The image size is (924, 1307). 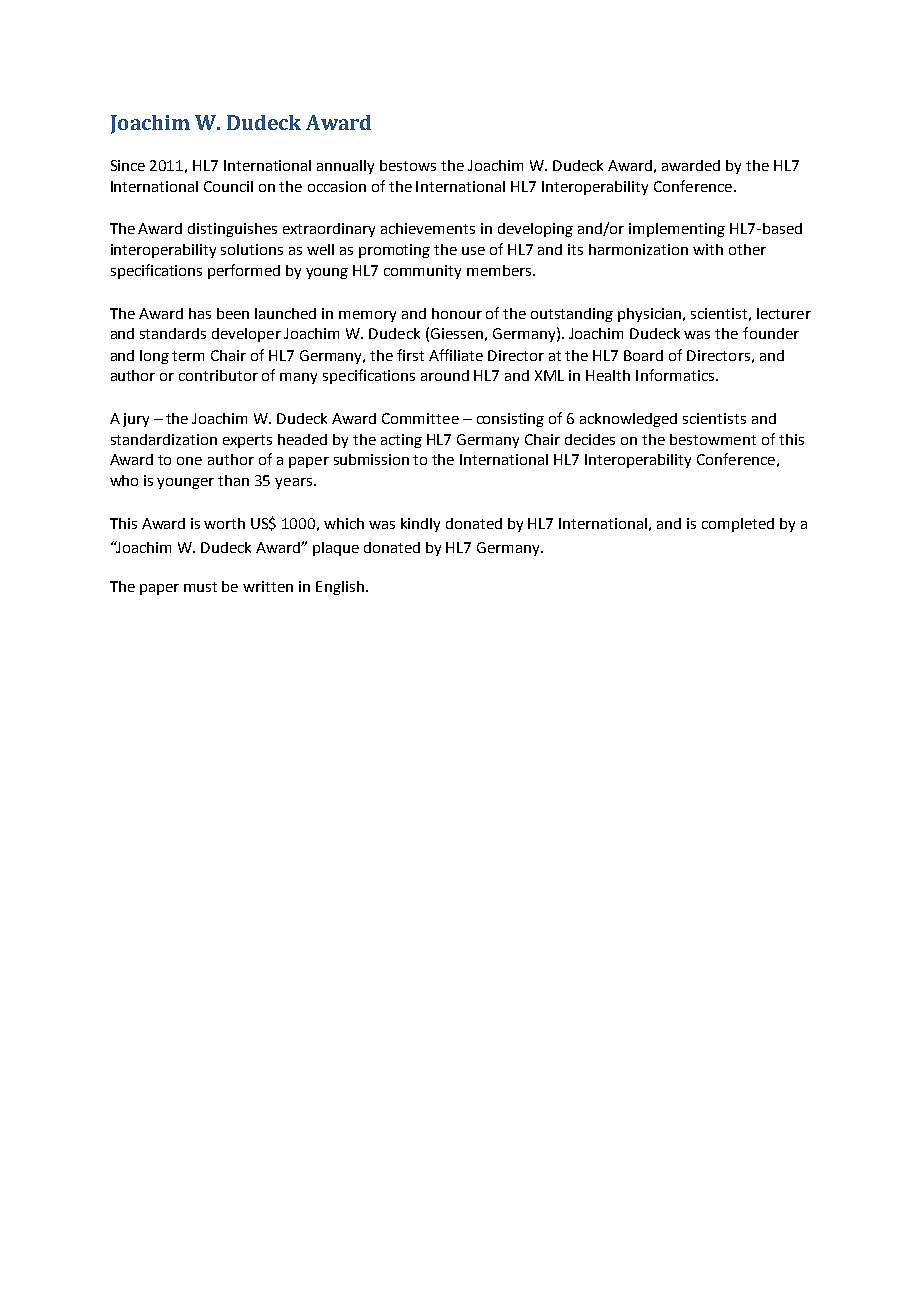 What do you see at coordinates (340, 588) in the page?
I see `English` at bounding box center [340, 588].
